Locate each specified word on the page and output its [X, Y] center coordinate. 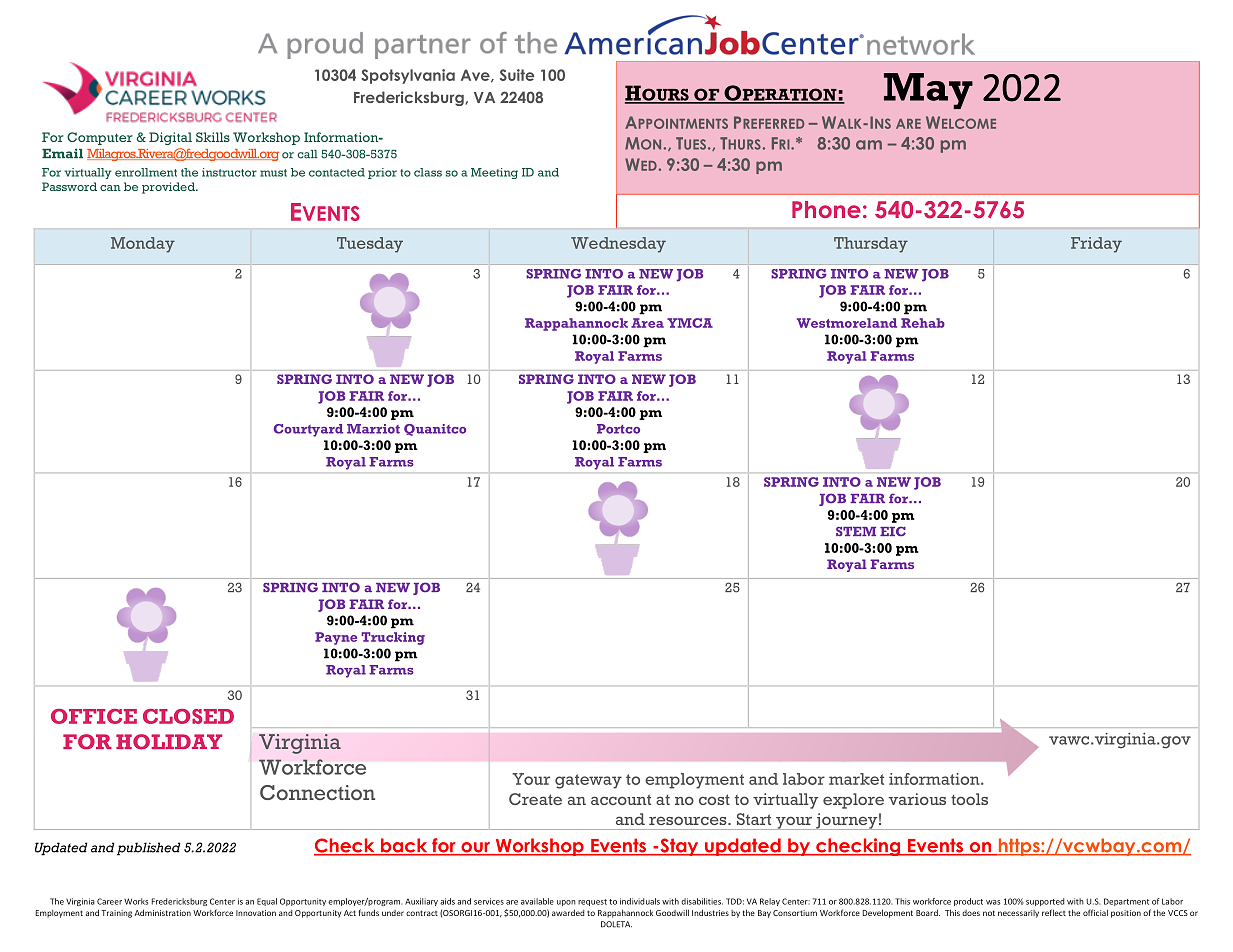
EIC [893, 531]
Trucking [393, 638]
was [993, 902]
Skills [213, 137]
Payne [336, 638]
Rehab [923, 323]
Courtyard [308, 430]
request [592, 902]
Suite [517, 75]
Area [647, 323]
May [928, 91]
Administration [163, 912]
